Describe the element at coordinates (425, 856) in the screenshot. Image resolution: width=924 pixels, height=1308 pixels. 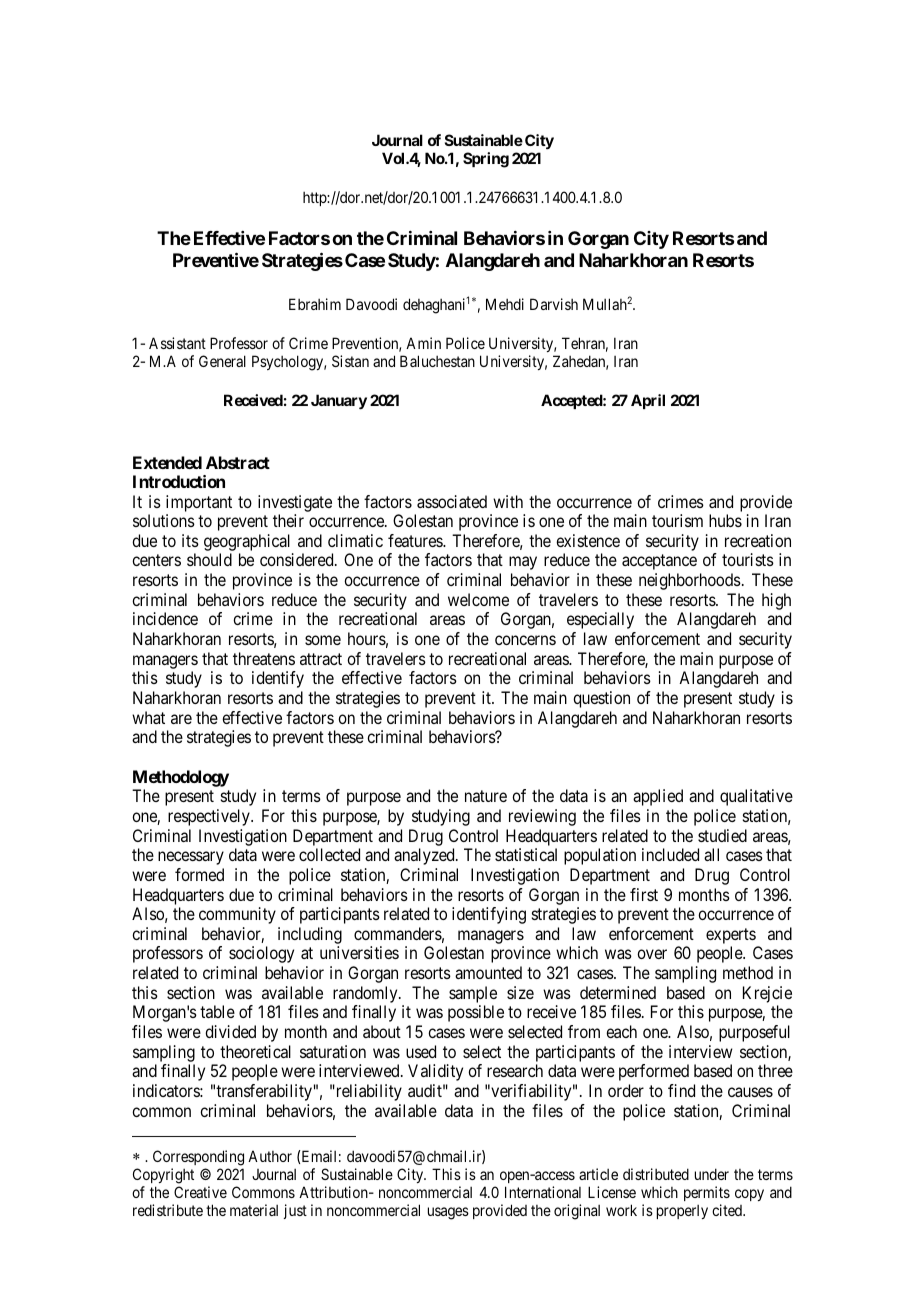
I see `analyzed` at that location.
